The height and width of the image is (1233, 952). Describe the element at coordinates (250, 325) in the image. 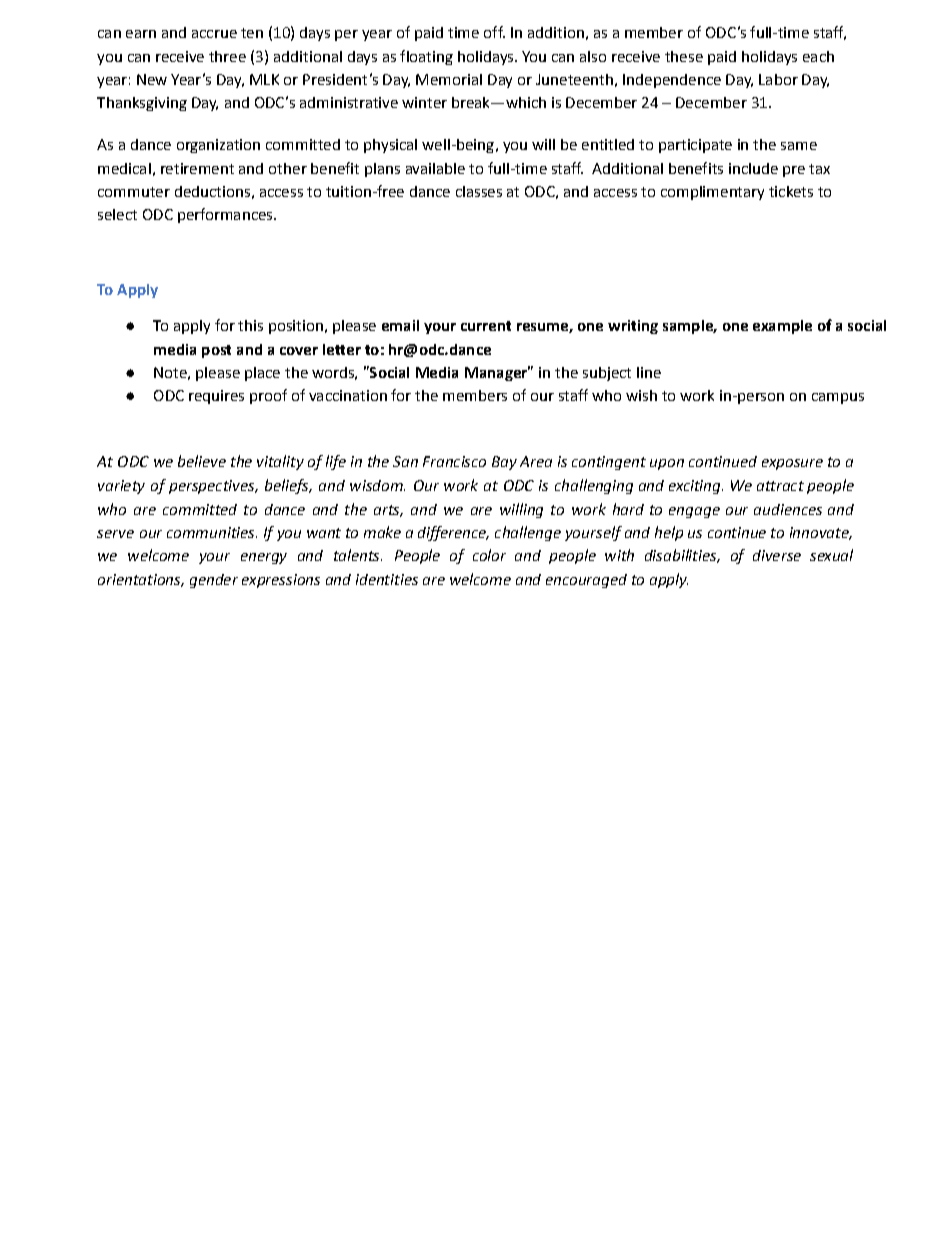

I see `this` at that location.
